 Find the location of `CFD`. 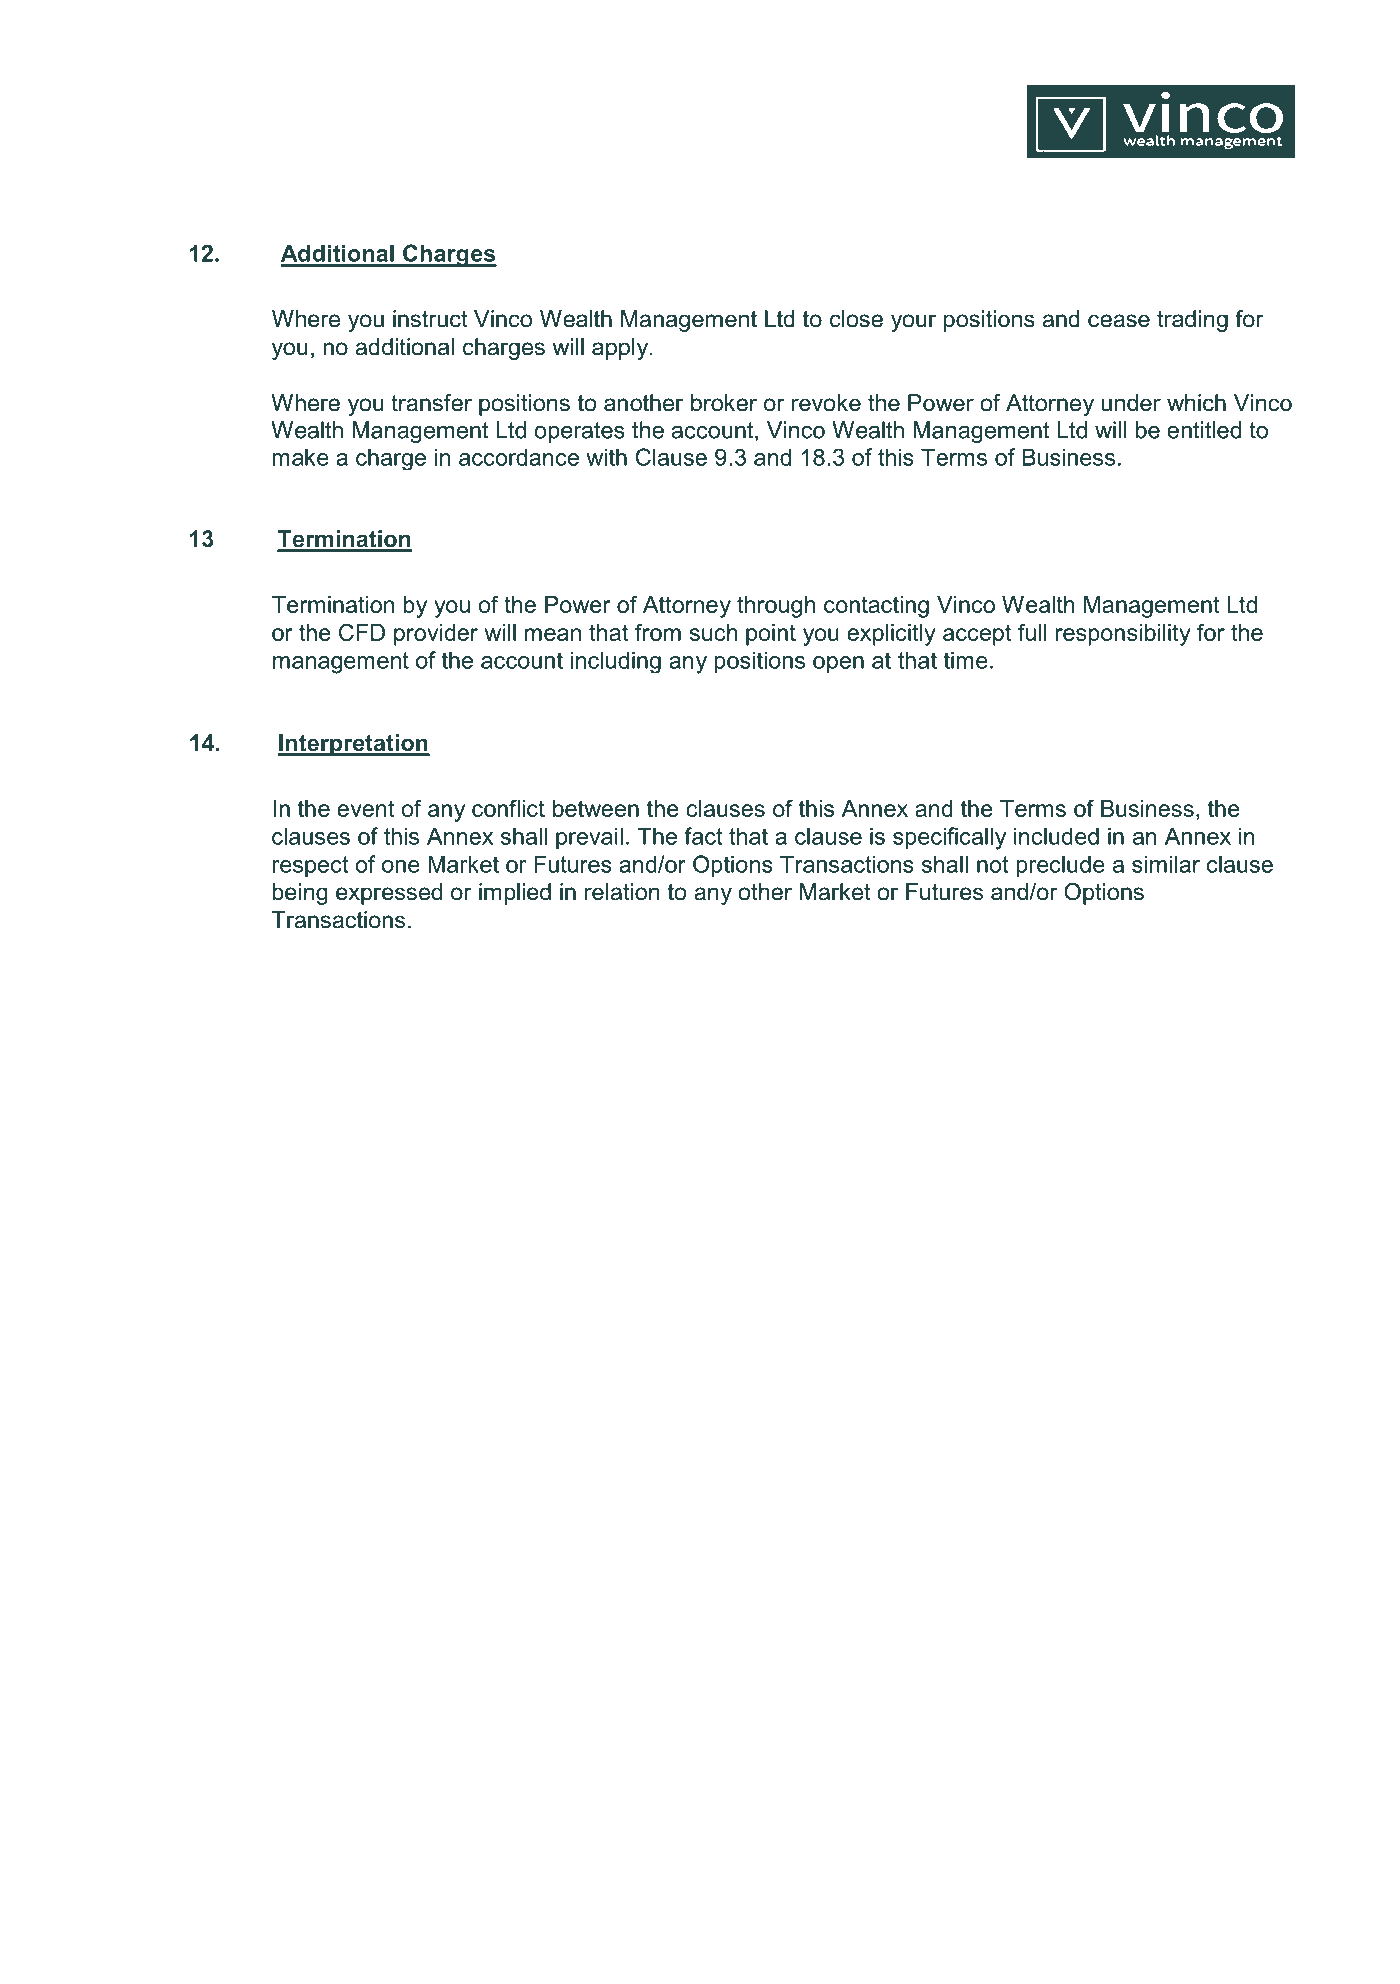

CFD is located at coordinates (362, 632).
